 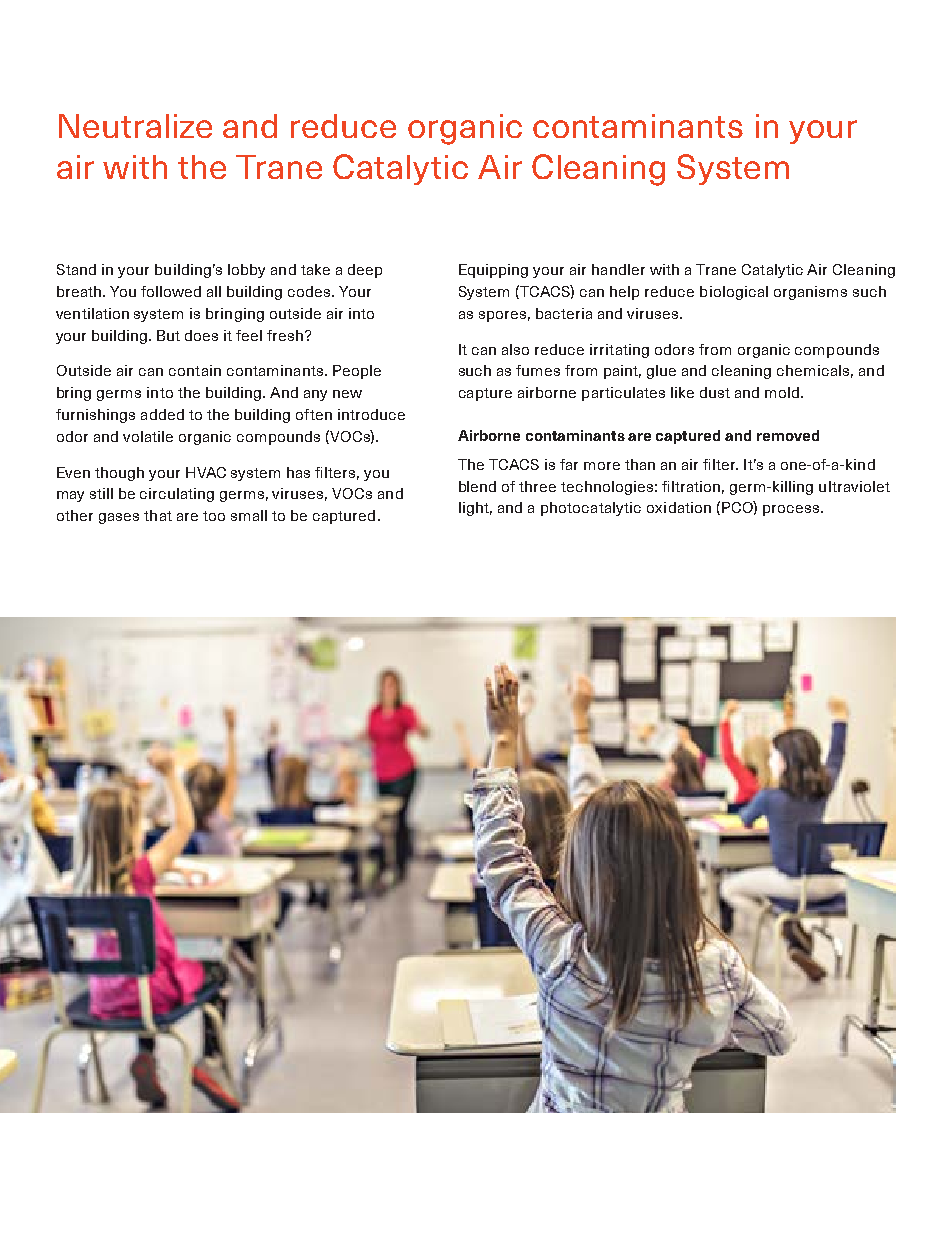 What do you see at coordinates (618, 269) in the image?
I see `handler` at bounding box center [618, 269].
